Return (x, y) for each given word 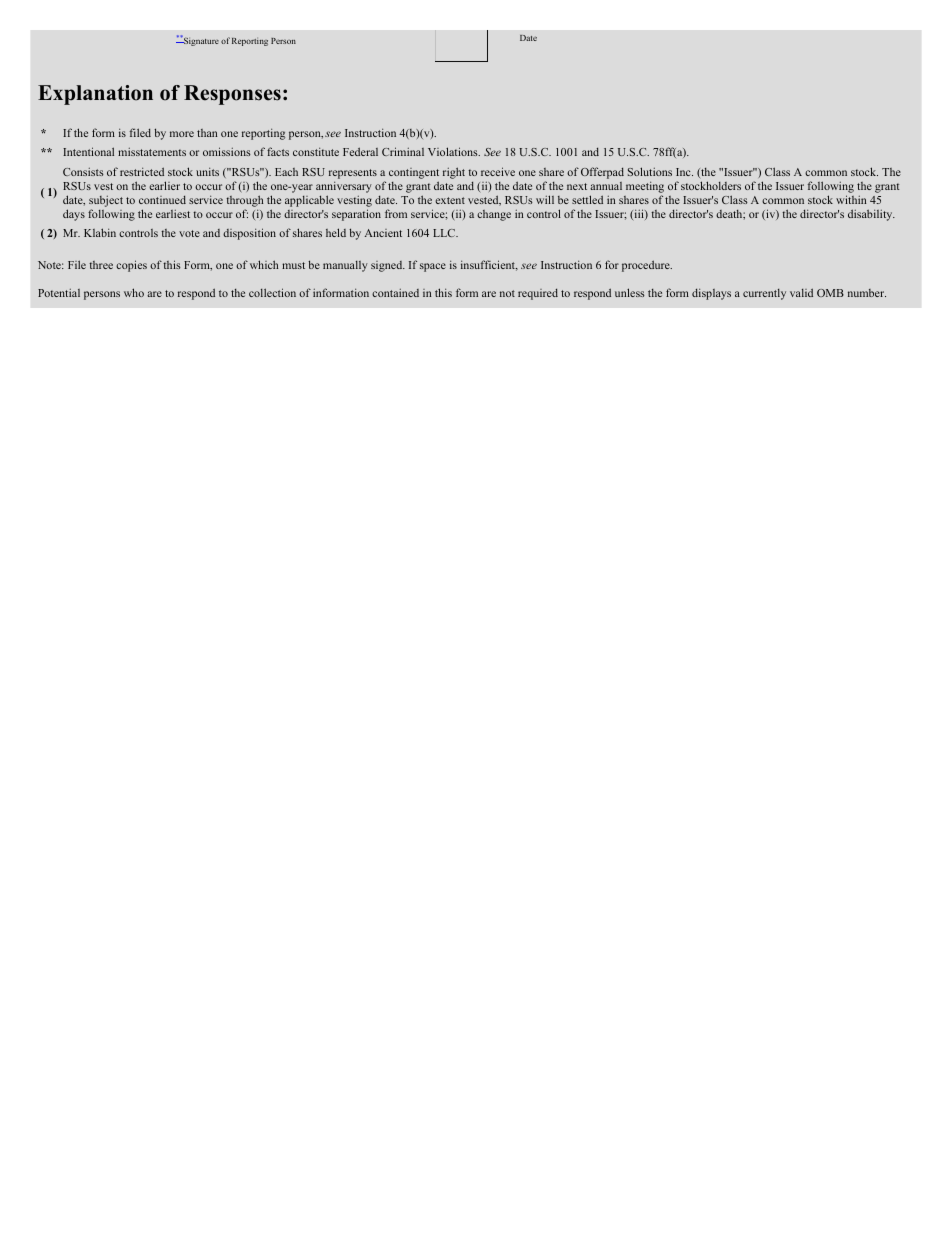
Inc (684, 172)
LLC (445, 233)
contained (395, 293)
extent (450, 200)
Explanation (95, 95)
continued (162, 199)
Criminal (403, 151)
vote (189, 233)
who (134, 292)
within (851, 199)
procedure (647, 266)
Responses (232, 95)
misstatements (152, 152)
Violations (454, 151)
